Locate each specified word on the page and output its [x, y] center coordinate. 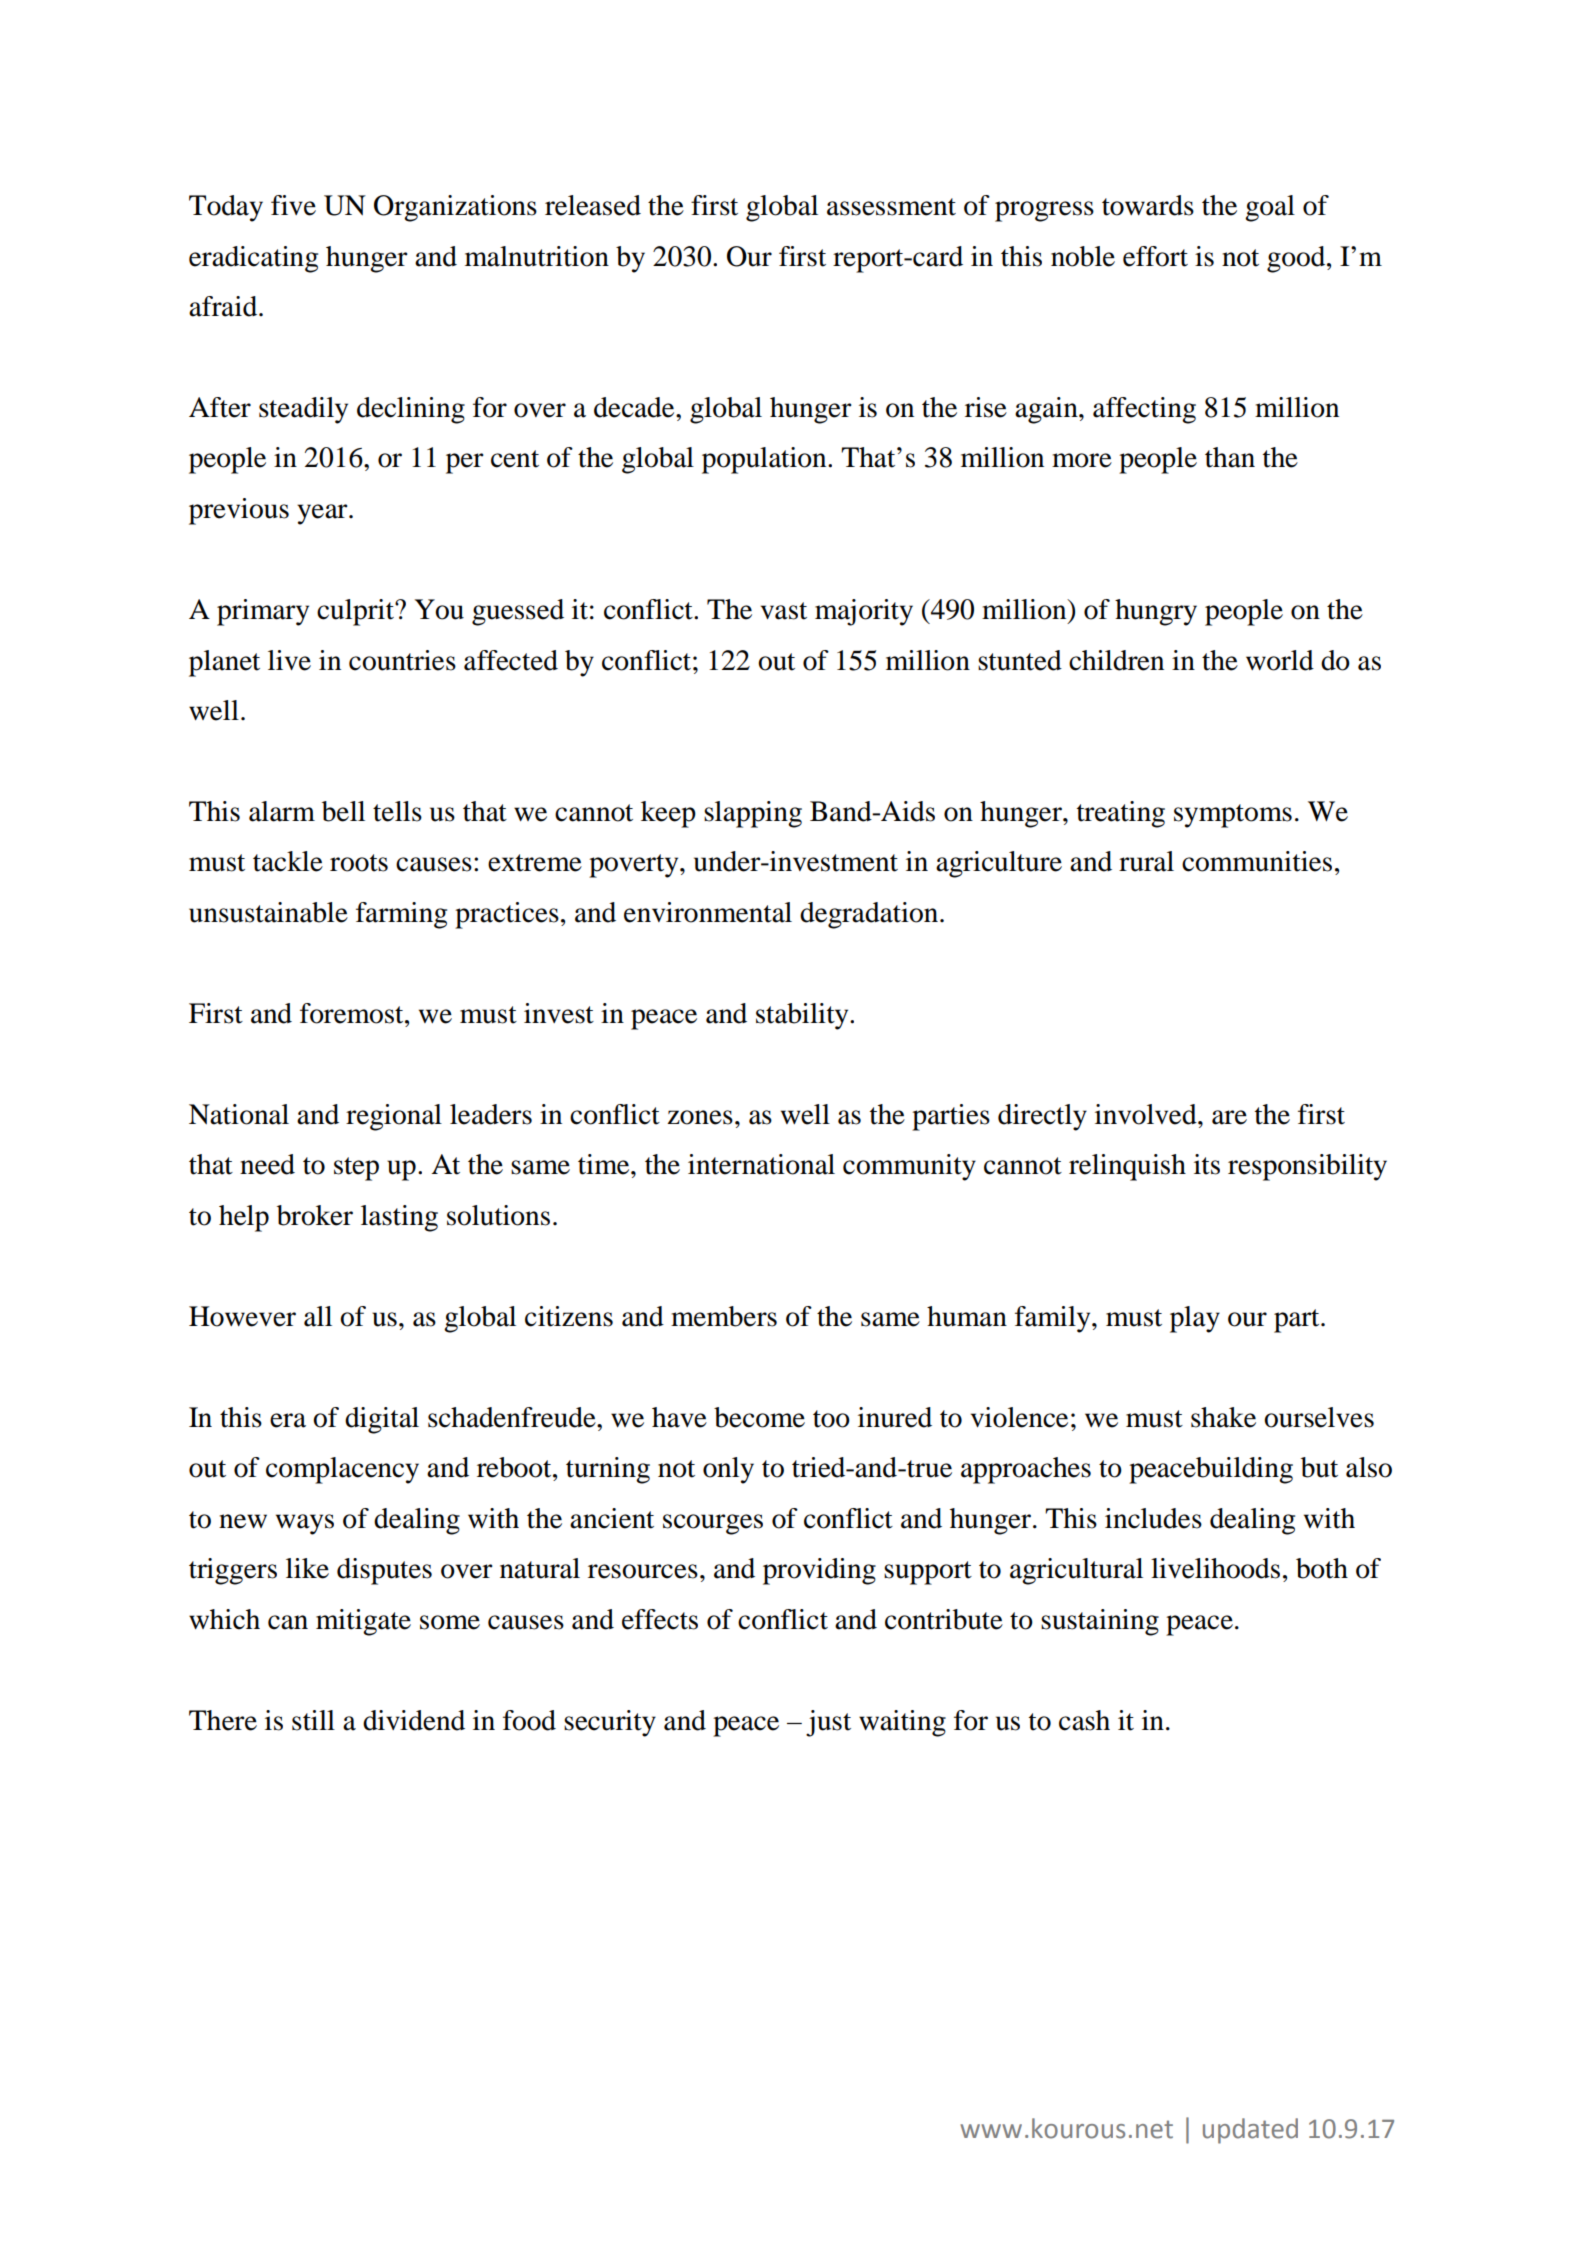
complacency [342, 1470]
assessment [891, 207]
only [728, 1470]
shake [1223, 1417]
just [828, 1723]
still [313, 1720]
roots [359, 863]
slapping [753, 814]
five [293, 205]
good [1297, 259]
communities [1257, 861]
